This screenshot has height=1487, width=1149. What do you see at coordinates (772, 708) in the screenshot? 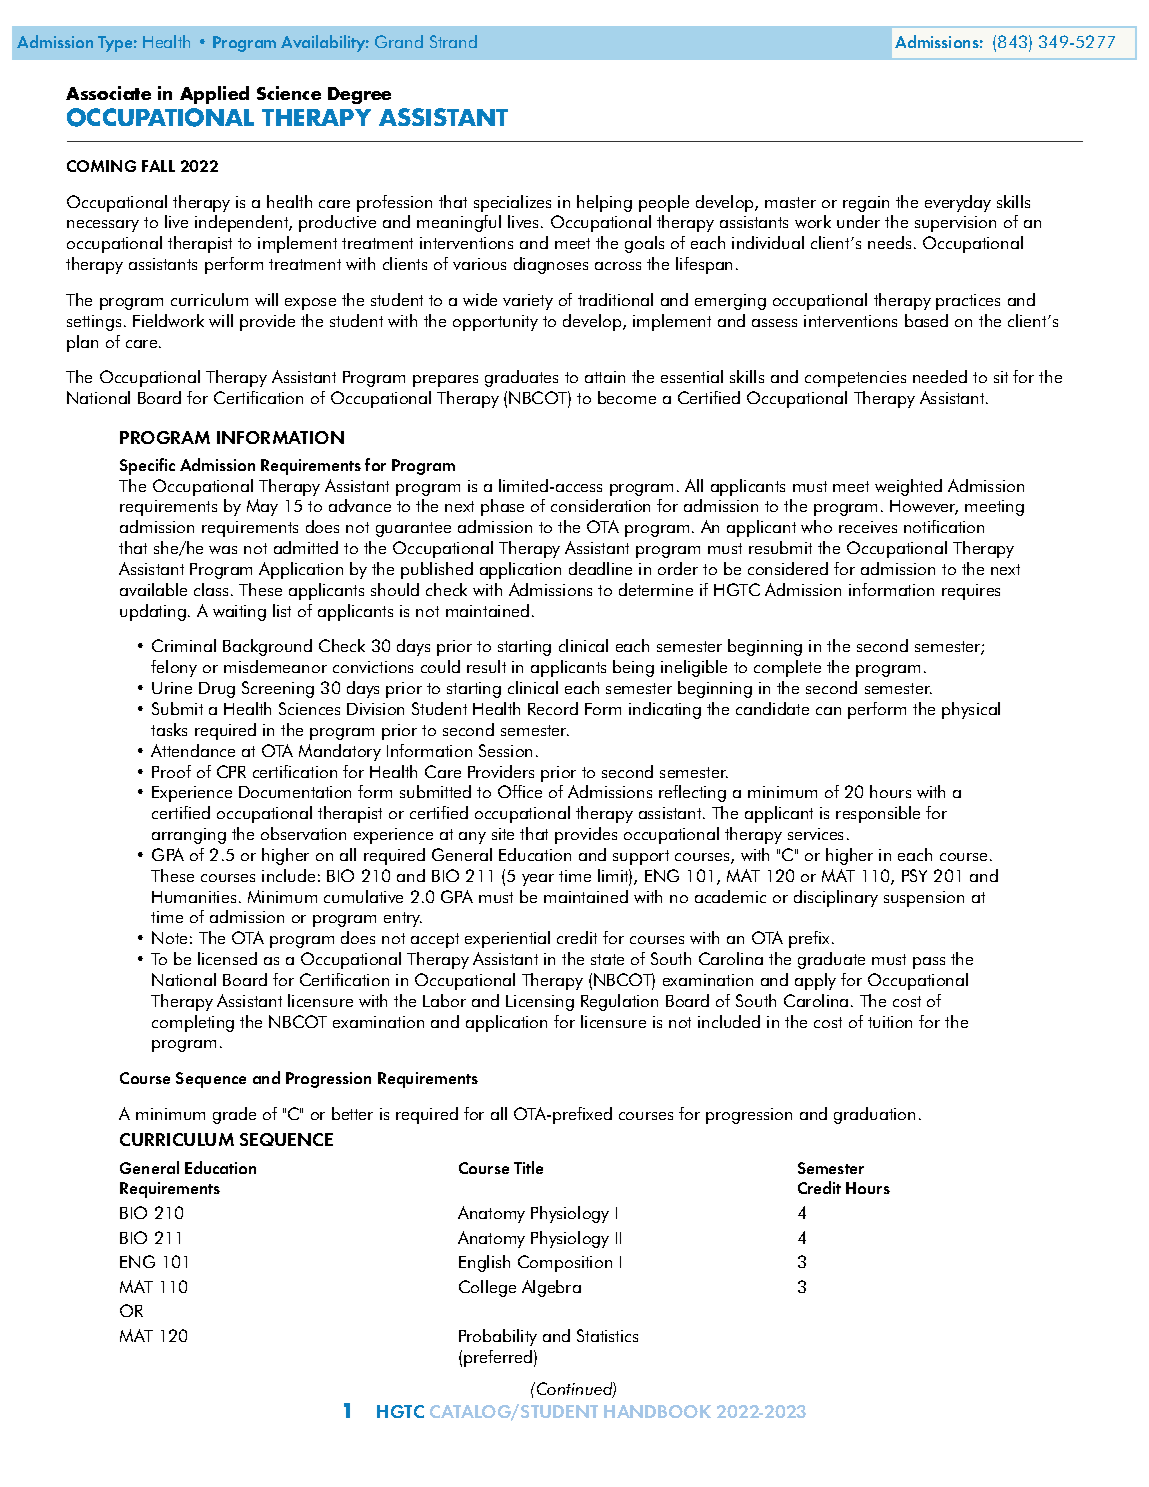
I see `candidate` at bounding box center [772, 708].
